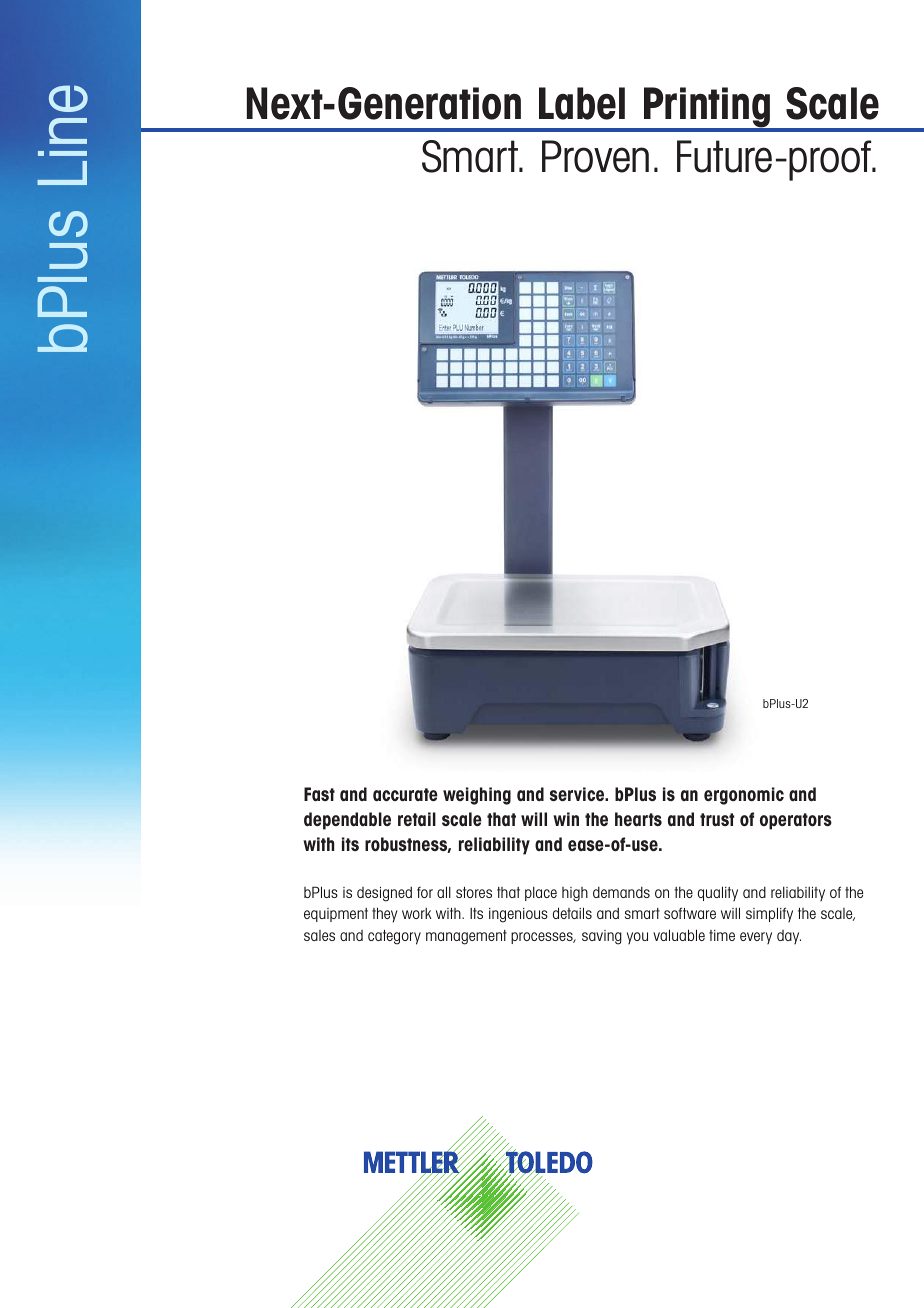 Image resolution: width=924 pixels, height=1308 pixels. I want to click on trust, so click(717, 819).
